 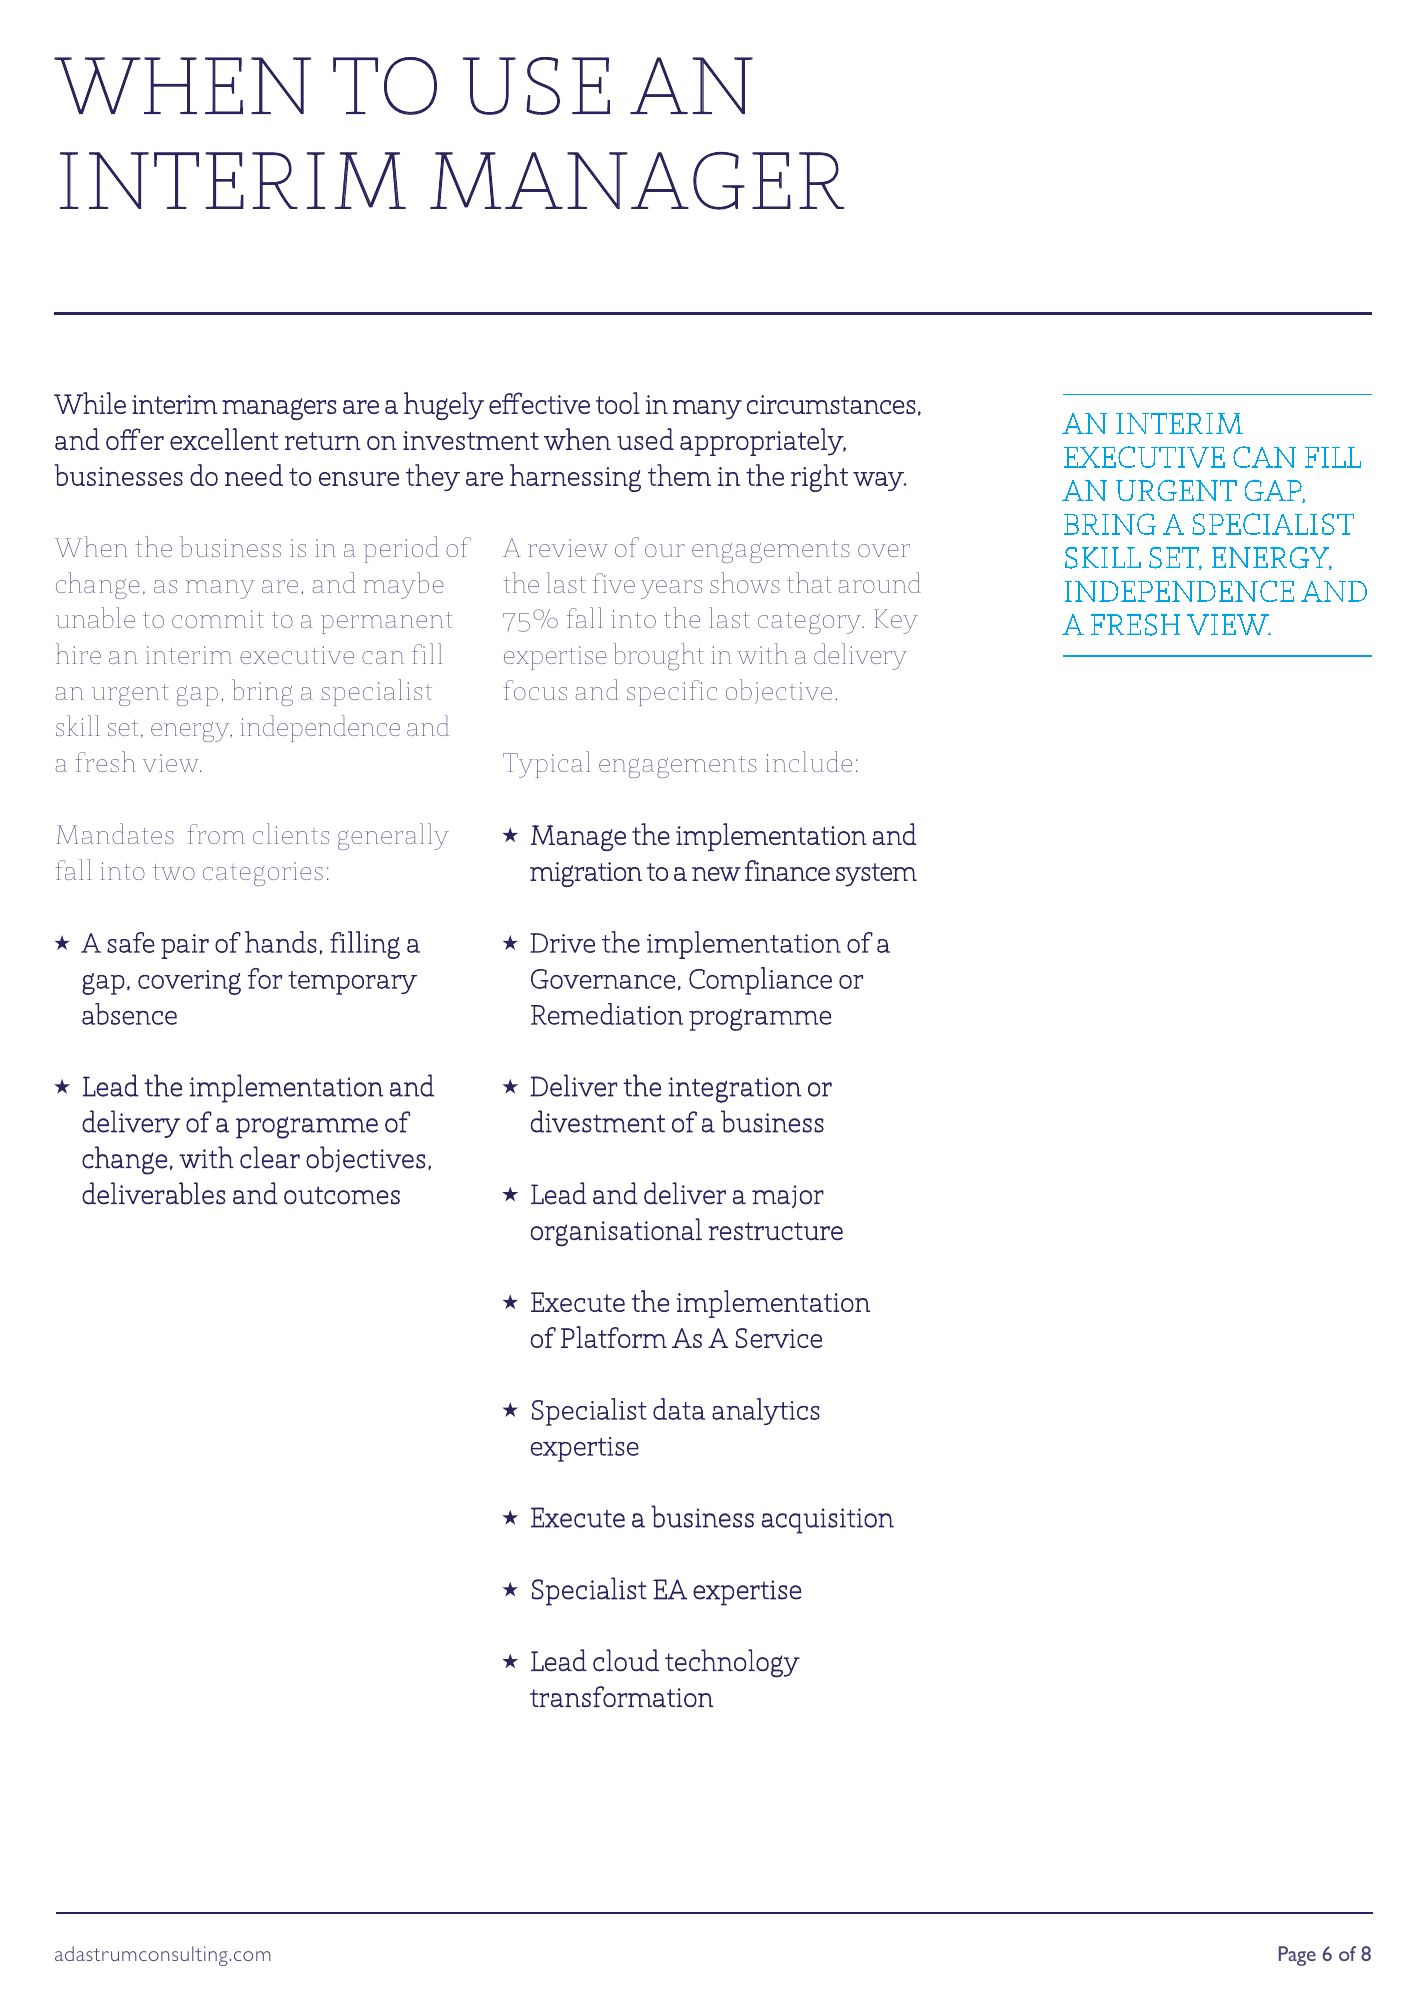 I want to click on acquisition, so click(x=828, y=1521).
